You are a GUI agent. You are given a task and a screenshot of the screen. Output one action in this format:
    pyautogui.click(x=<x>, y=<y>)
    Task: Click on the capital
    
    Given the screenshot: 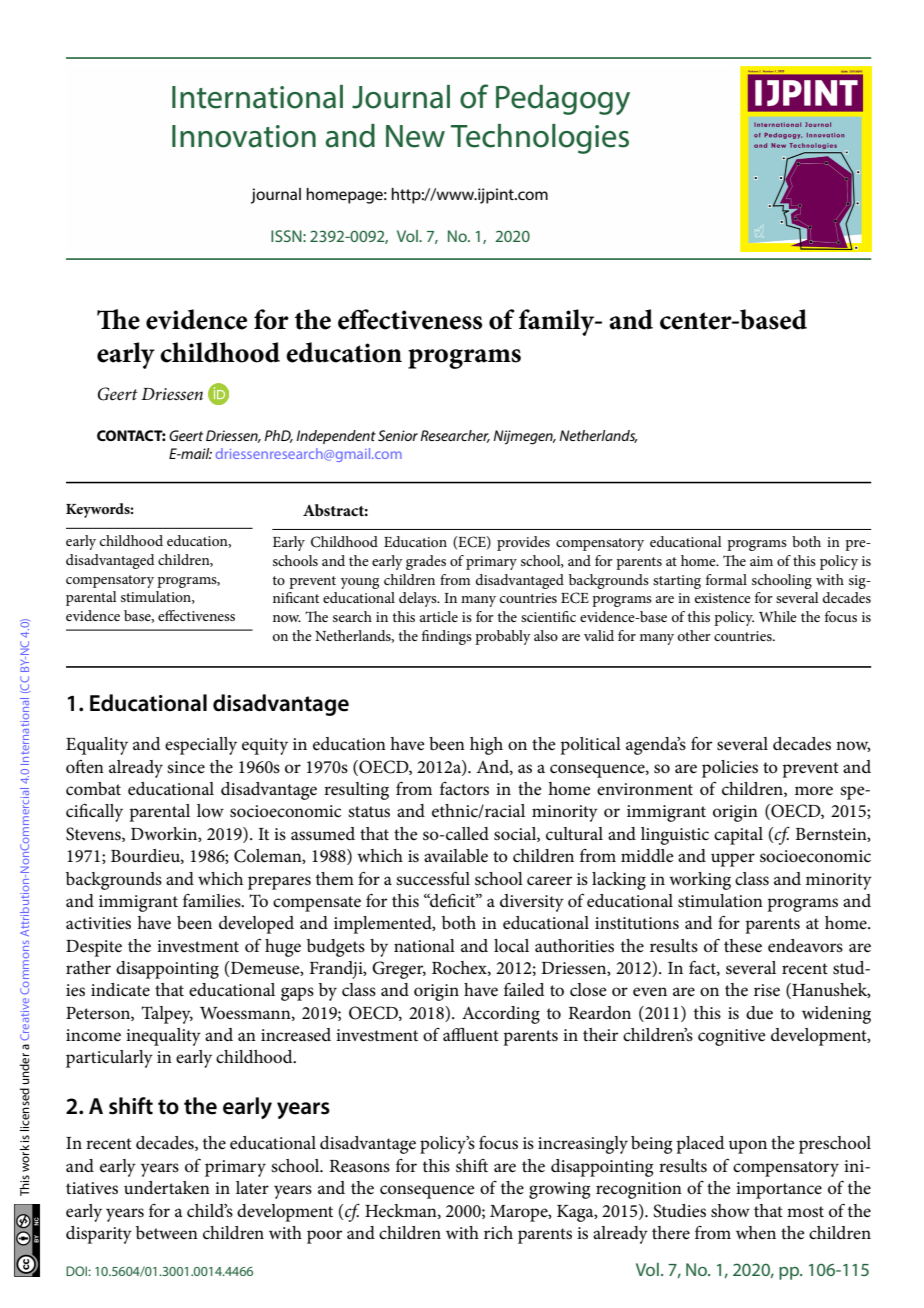 What is the action you would take?
    pyautogui.click(x=738, y=836)
